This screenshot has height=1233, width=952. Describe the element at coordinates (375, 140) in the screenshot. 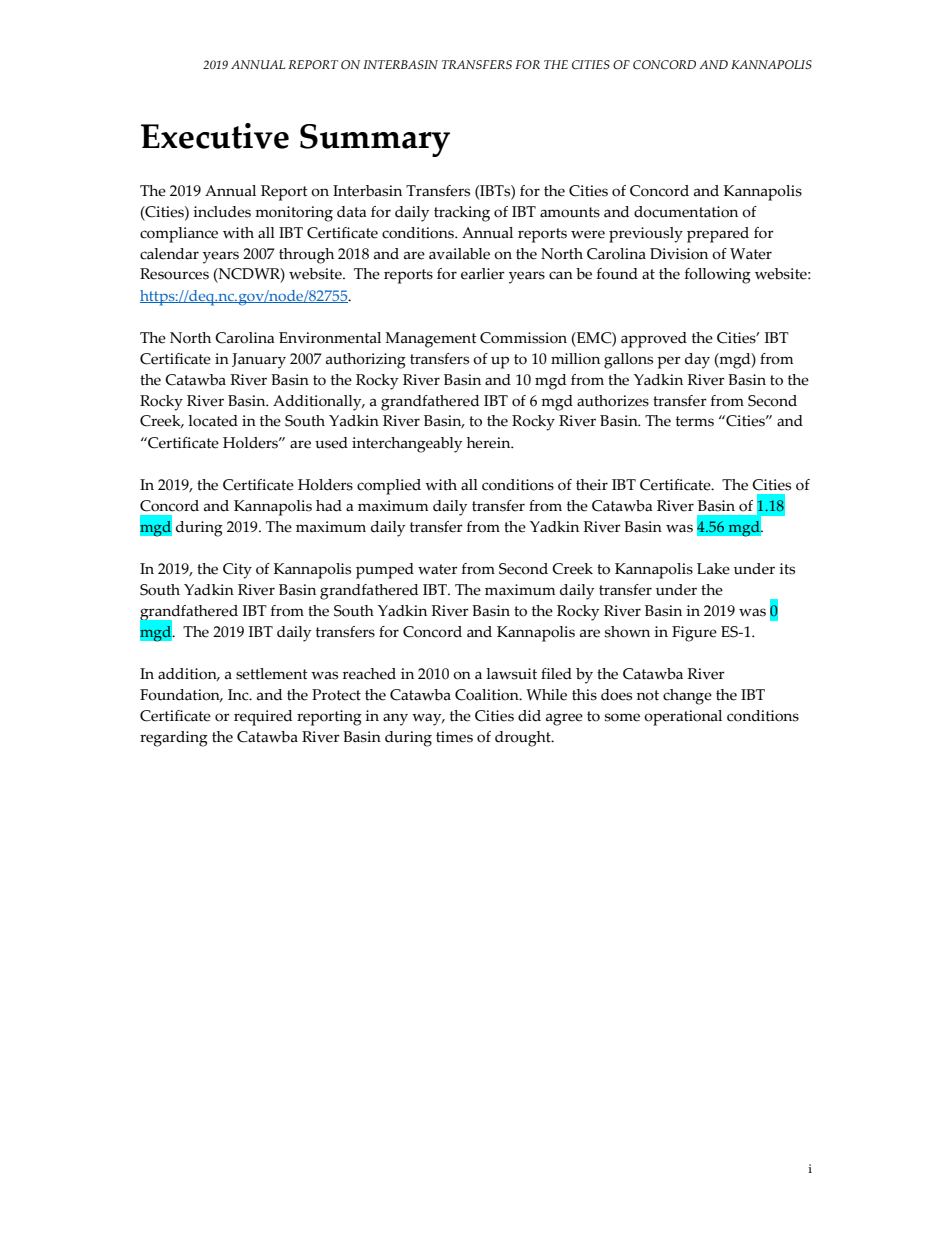

I see `Summary` at that location.
